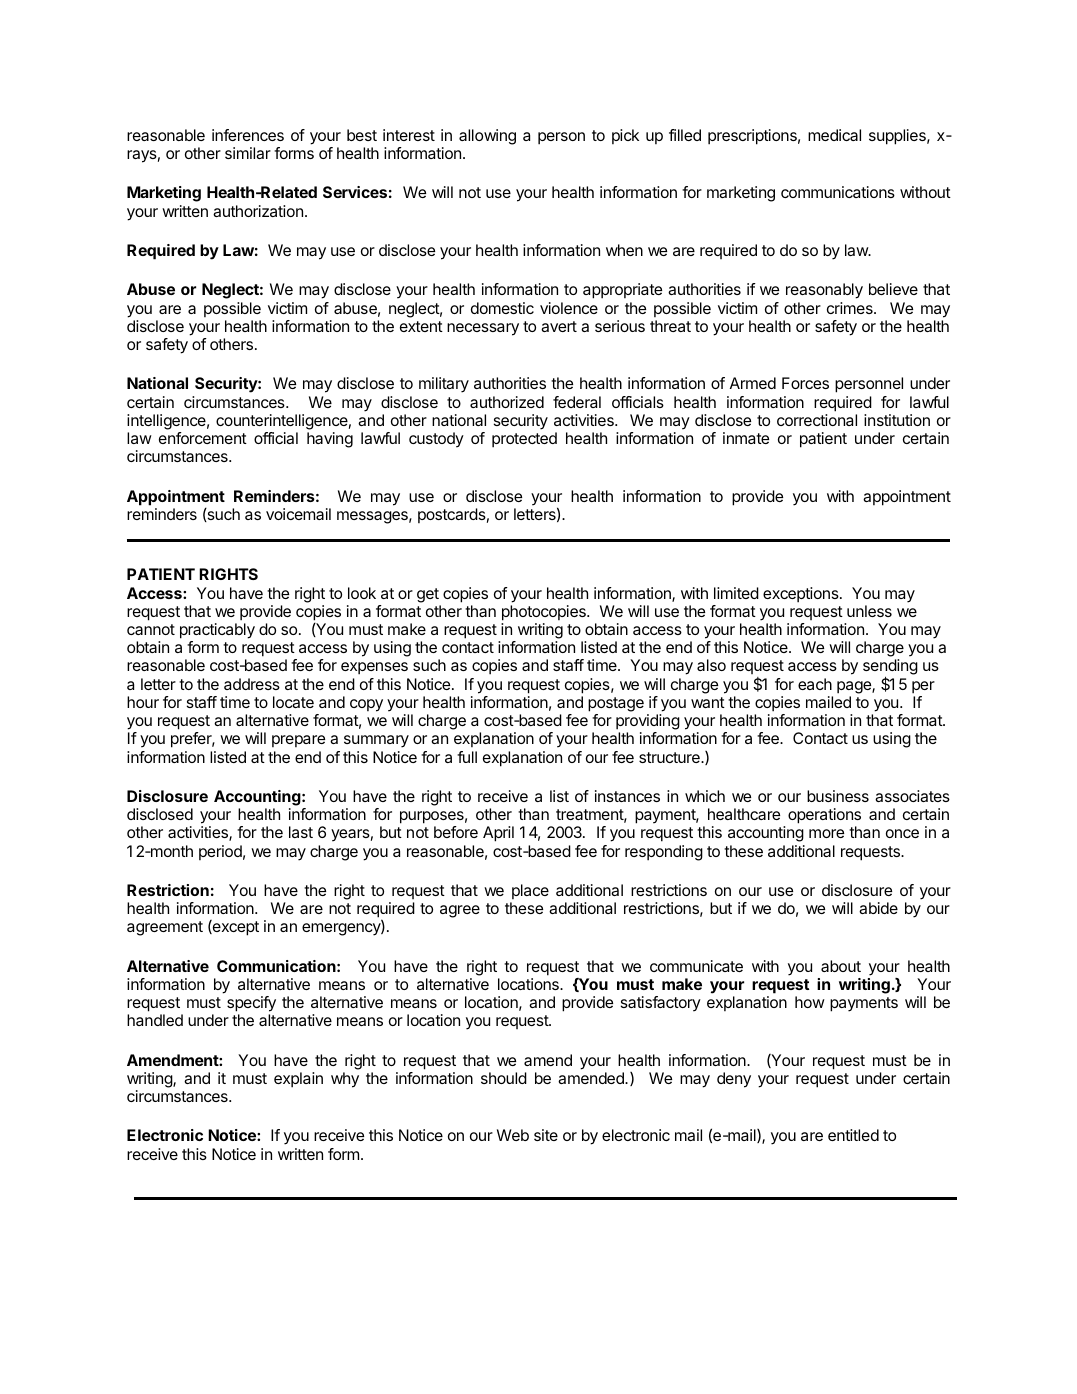  I want to click on entitled, so click(853, 1135).
